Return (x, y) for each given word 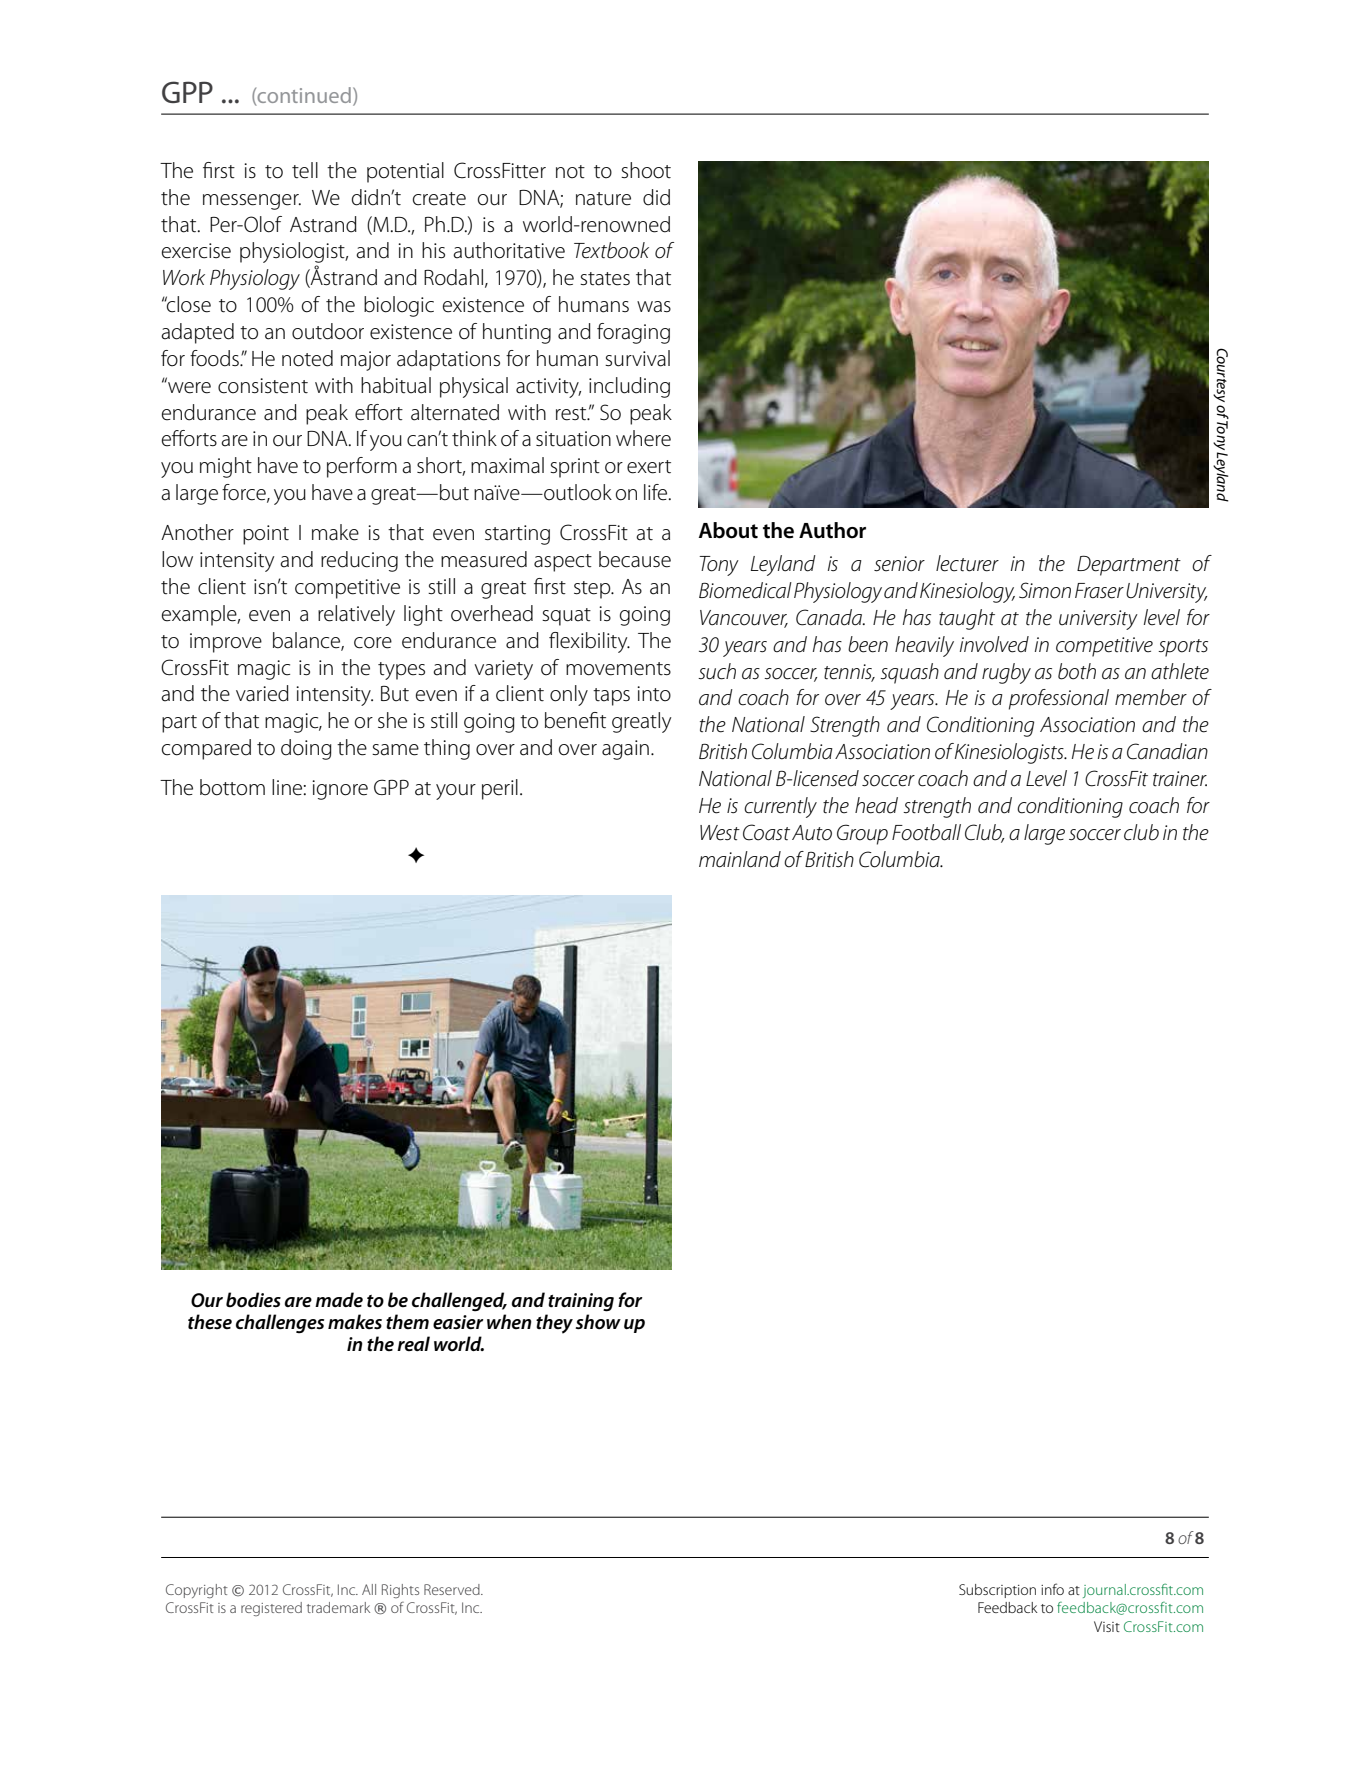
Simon (1045, 590)
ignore (340, 790)
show (598, 1322)
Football (926, 832)
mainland (740, 859)
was (654, 307)
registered (271, 1609)
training (581, 1302)
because (635, 559)
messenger (252, 202)
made (339, 1299)
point (266, 535)
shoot (646, 170)
